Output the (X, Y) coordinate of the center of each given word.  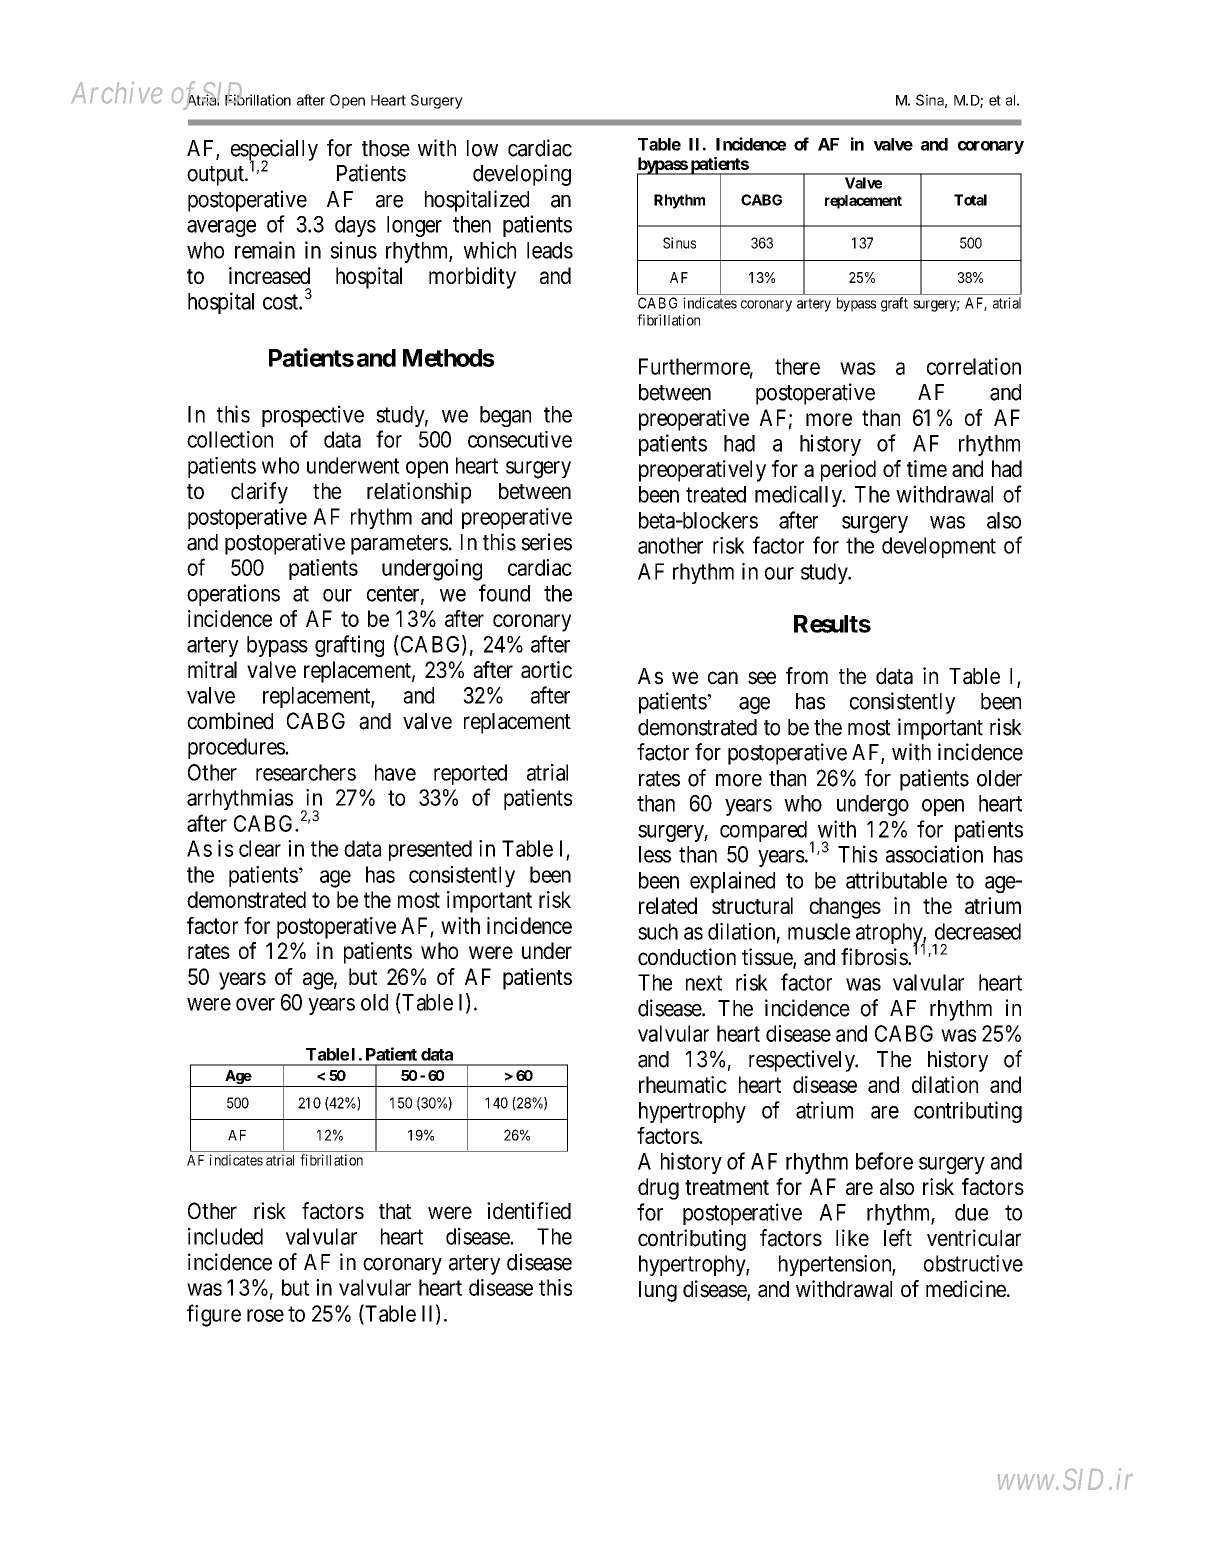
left (898, 1238)
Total (970, 200)
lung (658, 1291)
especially (274, 151)
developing (522, 175)
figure (214, 1315)
